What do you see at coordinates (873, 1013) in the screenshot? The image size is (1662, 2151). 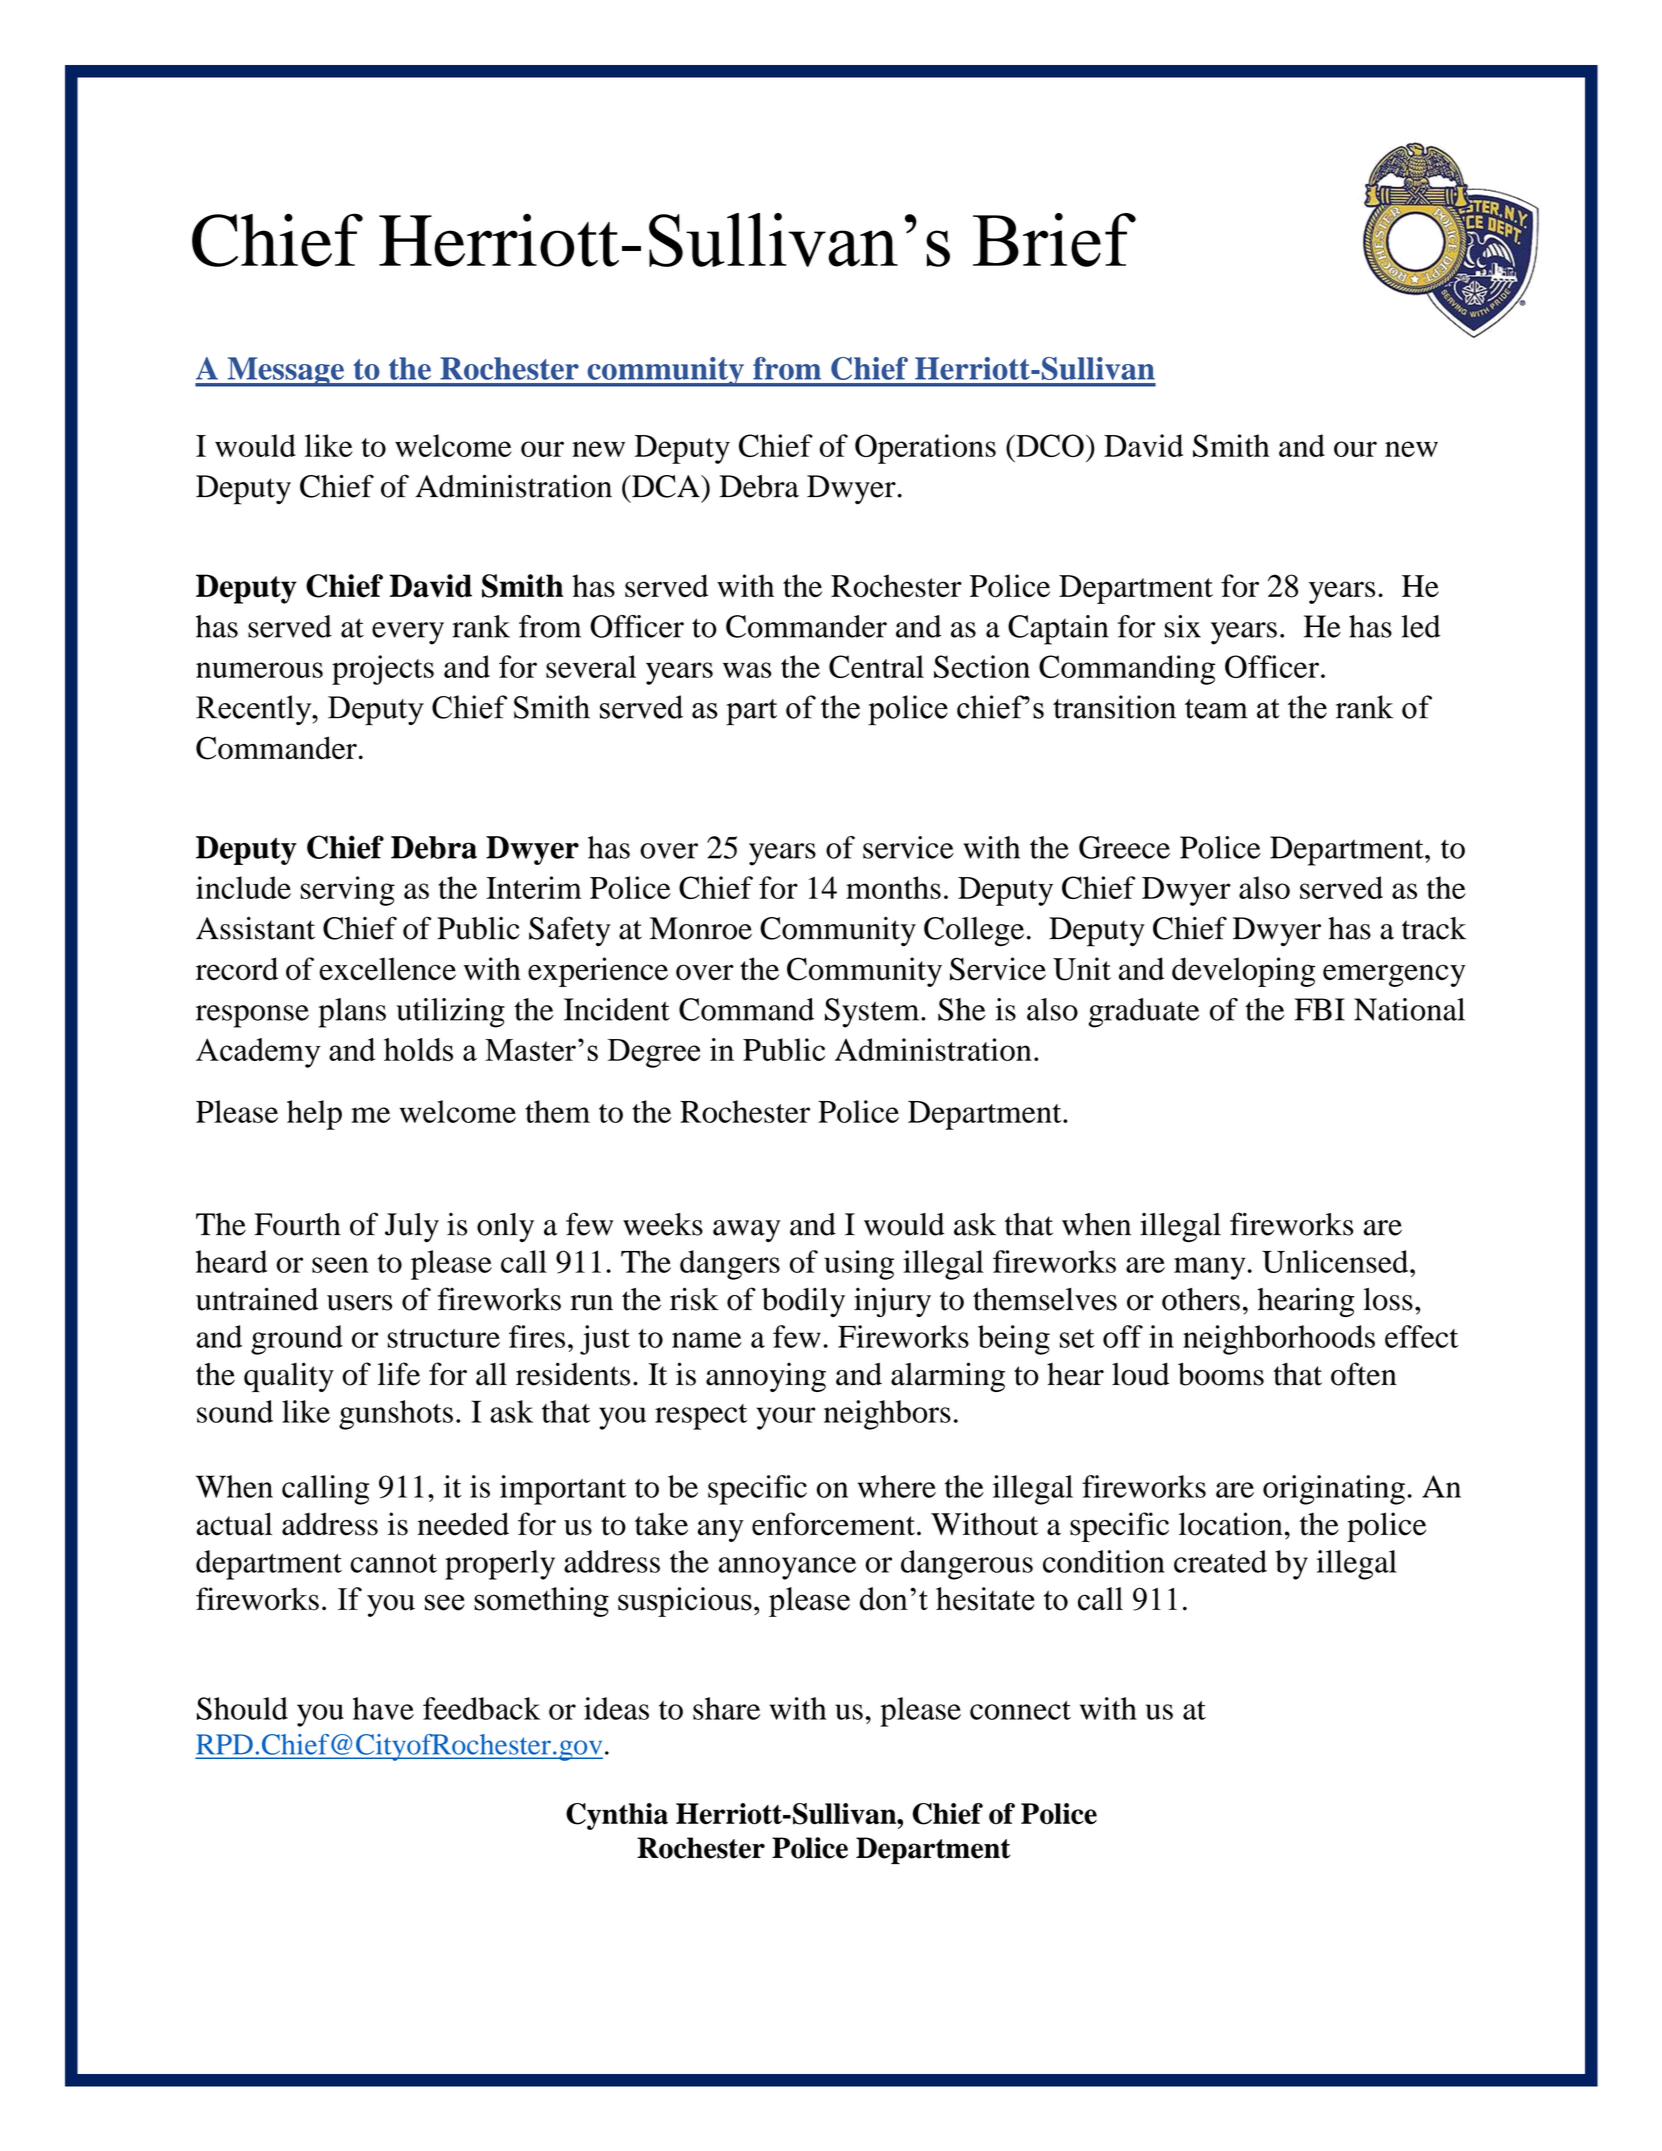 I see `System` at bounding box center [873, 1013].
